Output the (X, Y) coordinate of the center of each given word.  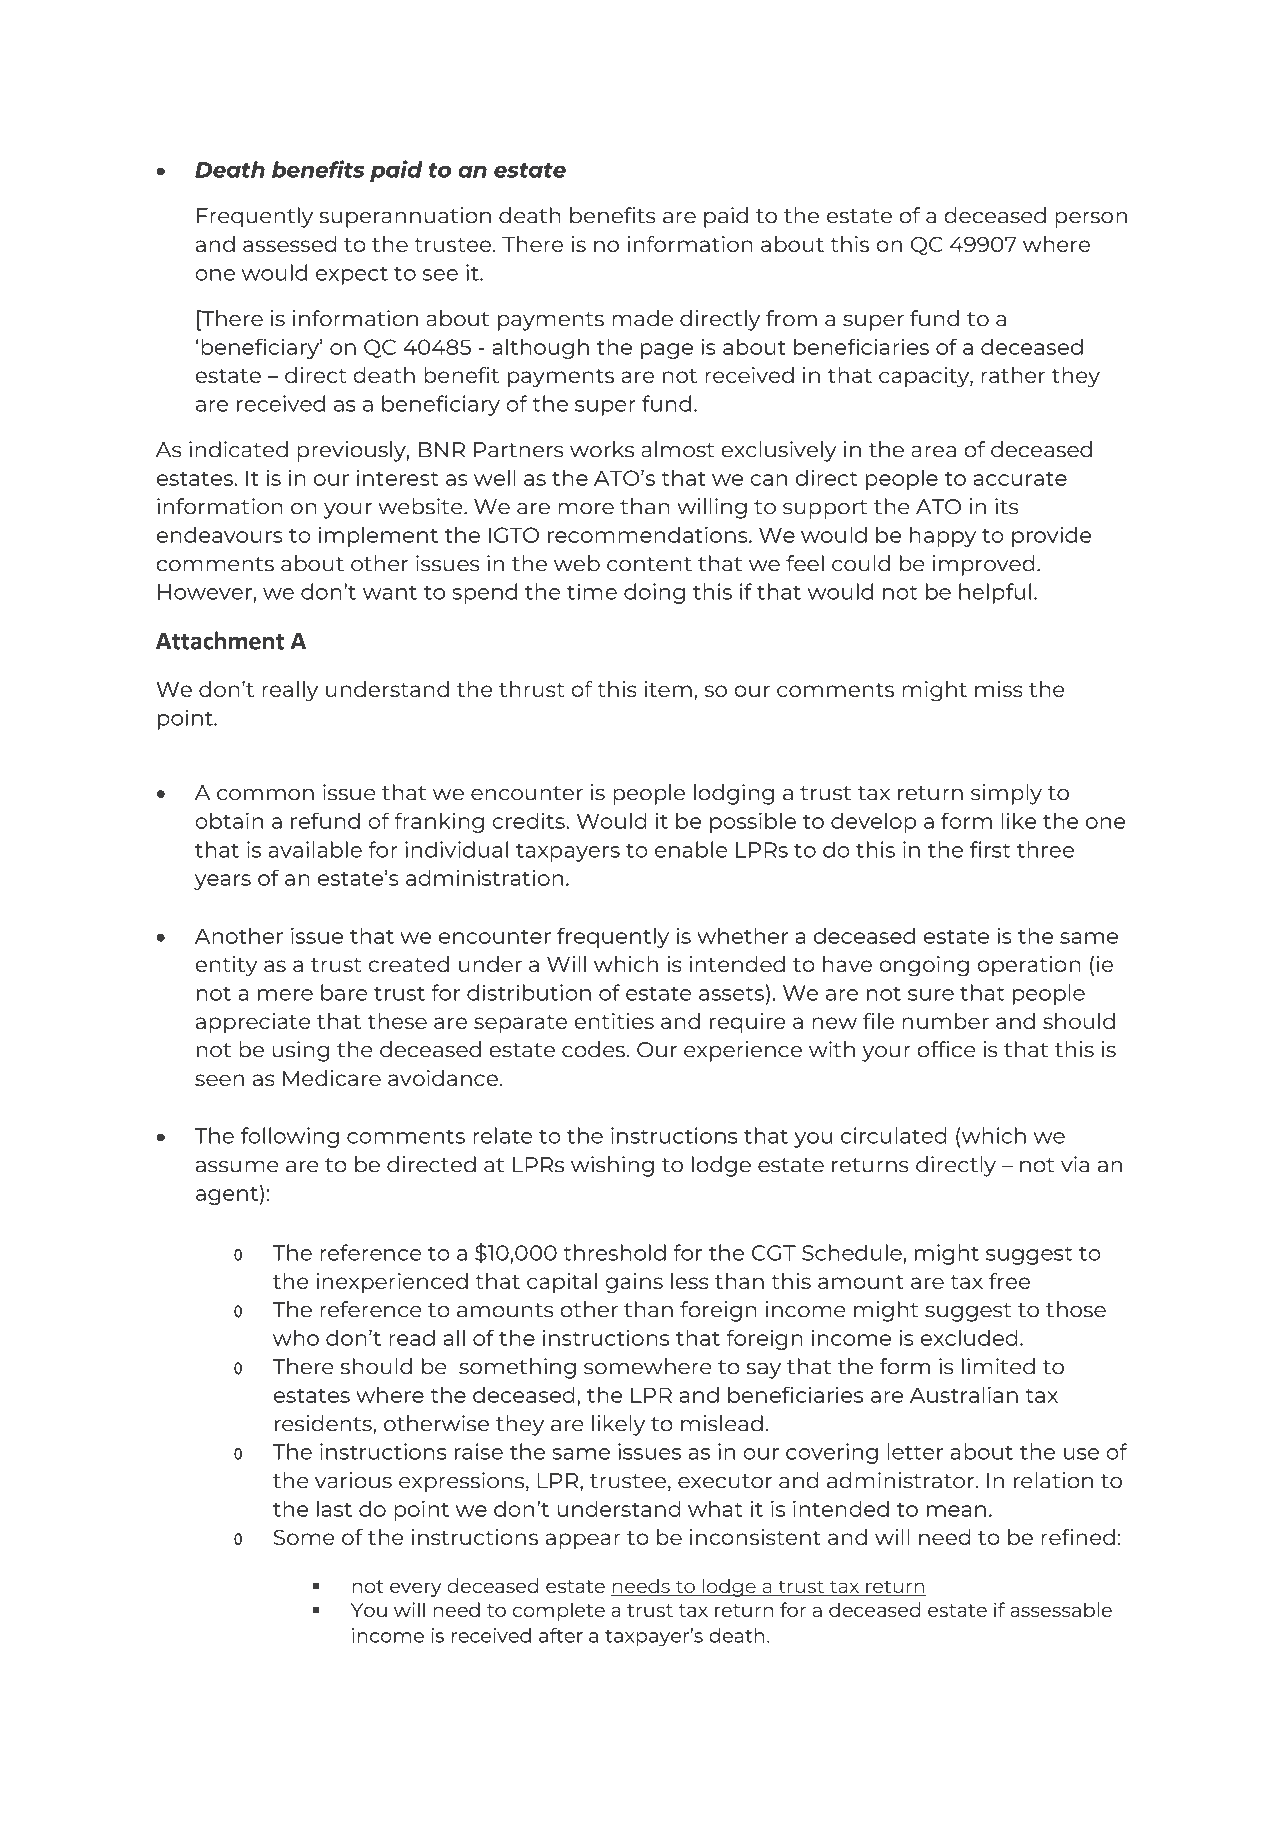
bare (344, 992)
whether (742, 935)
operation (1029, 966)
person (1091, 220)
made (642, 318)
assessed (290, 244)
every (416, 1589)
